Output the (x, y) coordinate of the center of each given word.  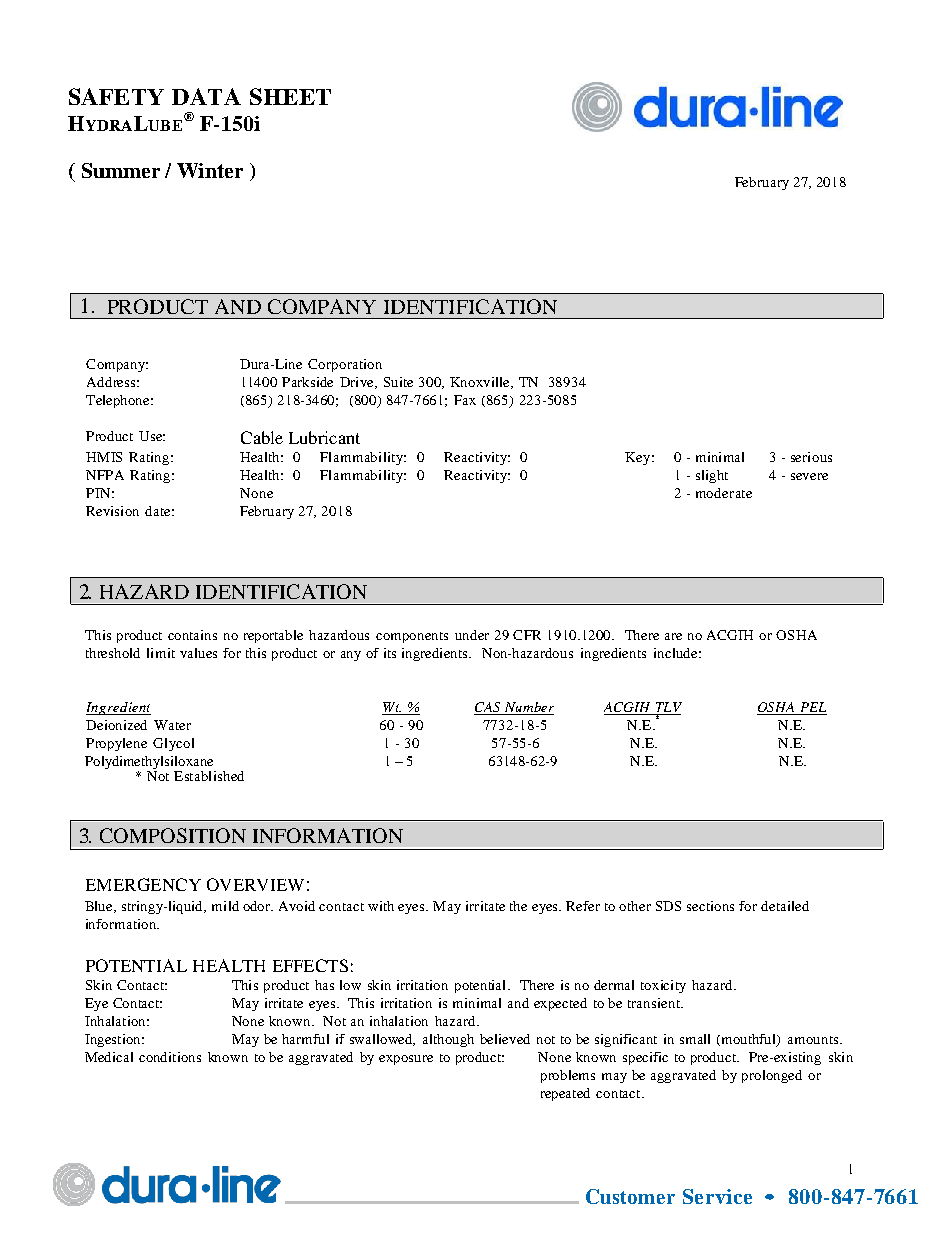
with (381, 906)
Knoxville (481, 383)
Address (111, 382)
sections (710, 906)
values (198, 653)
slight (712, 476)
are (673, 636)
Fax (465, 400)
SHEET (290, 96)
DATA (206, 96)
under (472, 635)
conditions (170, 1057)
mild (225, 906)
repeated (565, 1094)
